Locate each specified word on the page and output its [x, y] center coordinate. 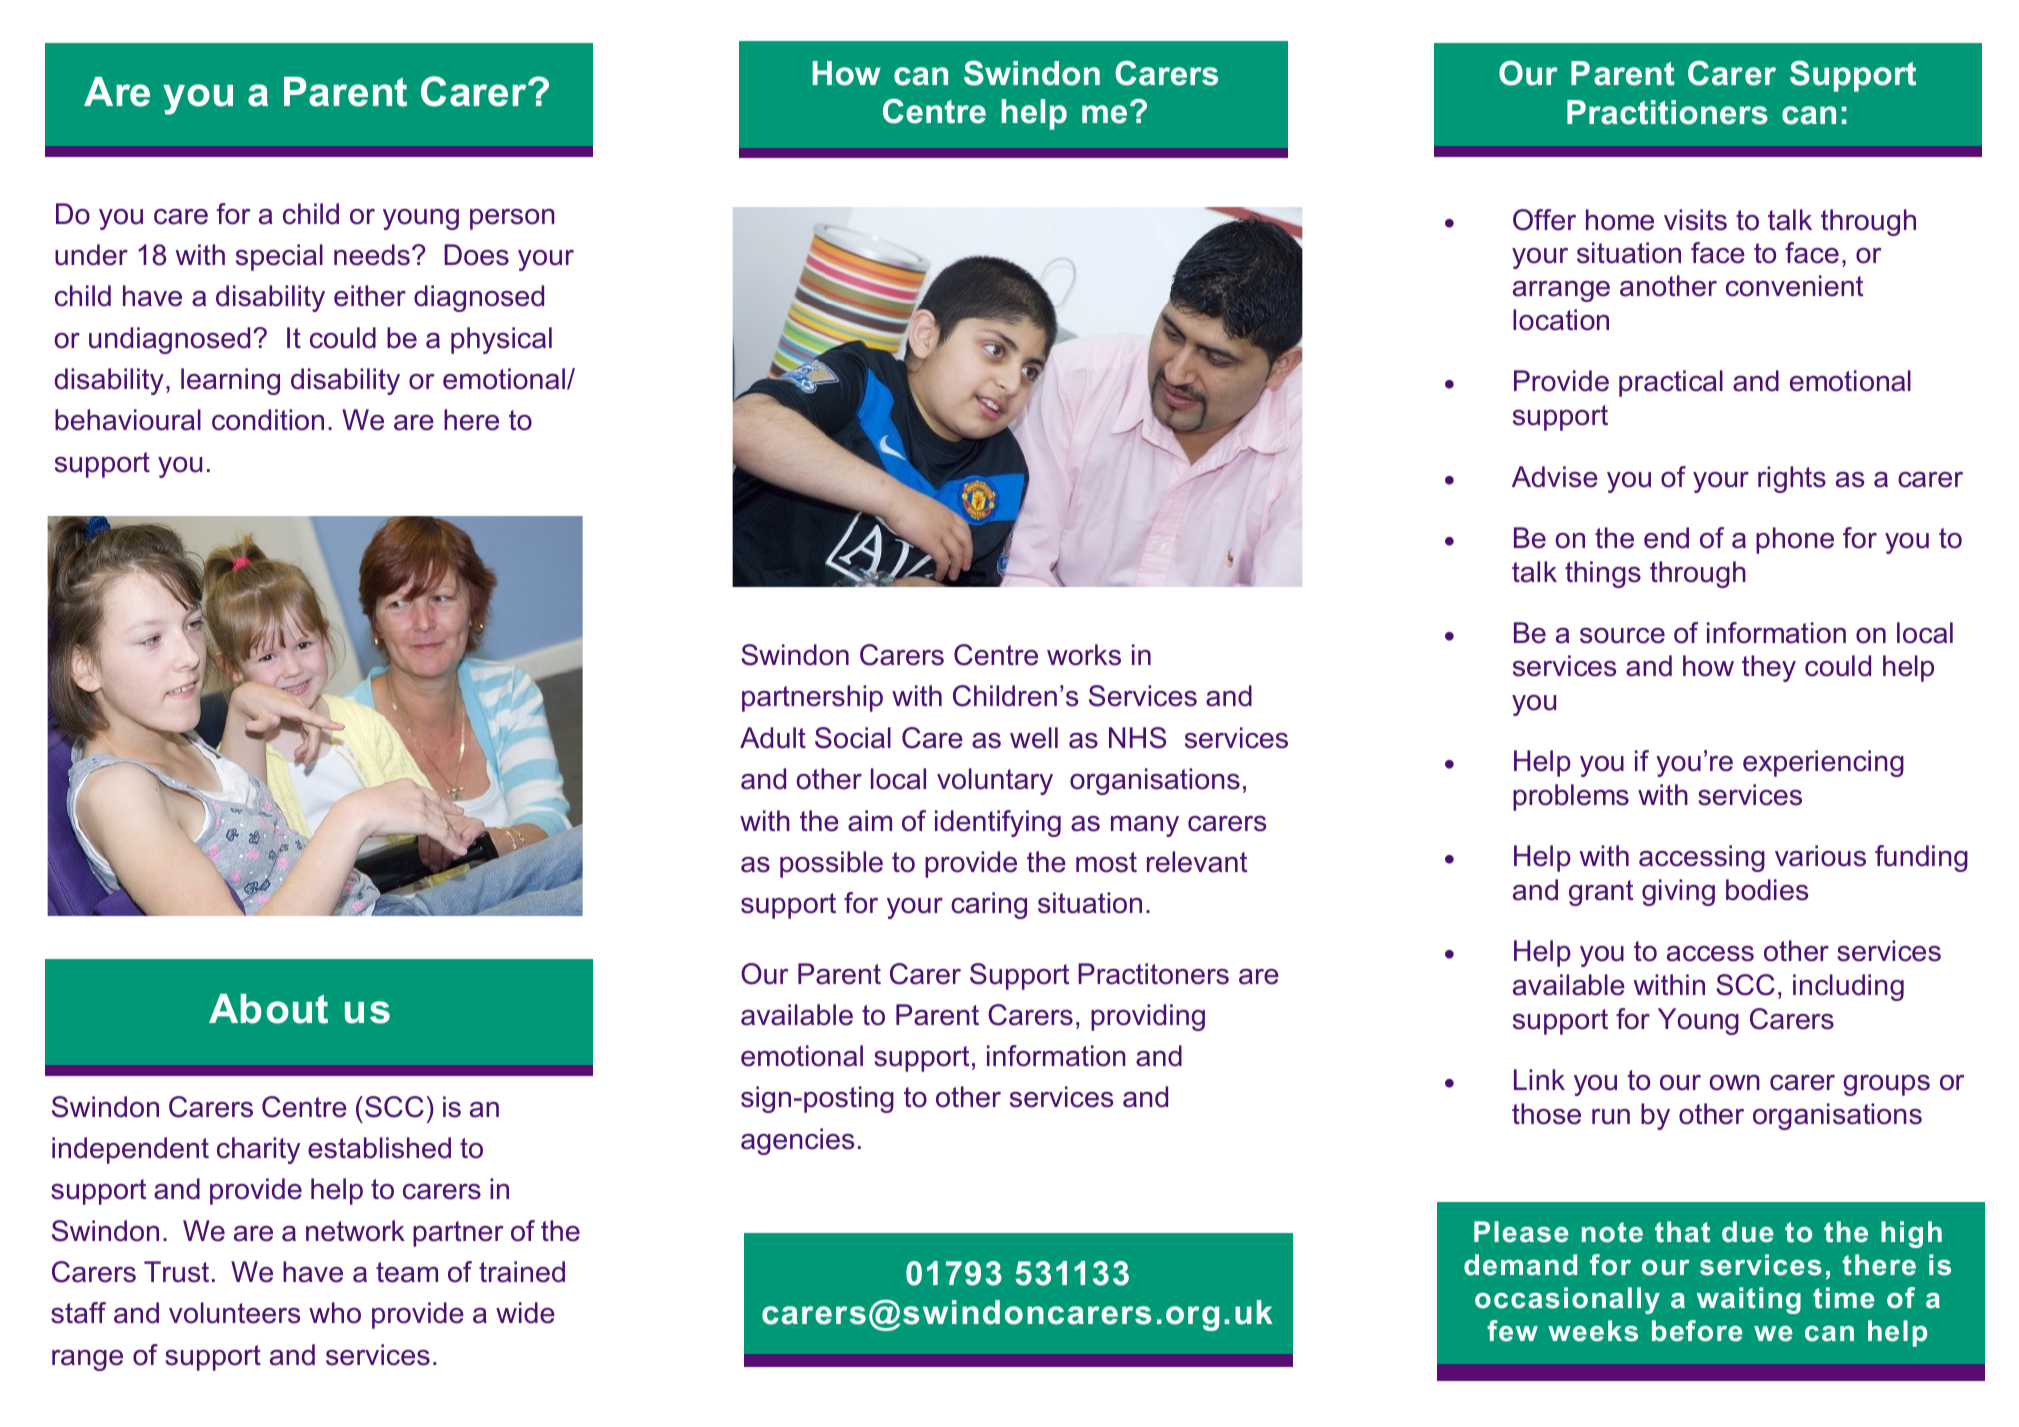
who [335, 1313]
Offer [1544, 220]
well [1034, 738]
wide [525, 1313]
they [1769, 668]
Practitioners [1667, 112]
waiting [1749, 1300]
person [512, 219]
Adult [773, 738]
